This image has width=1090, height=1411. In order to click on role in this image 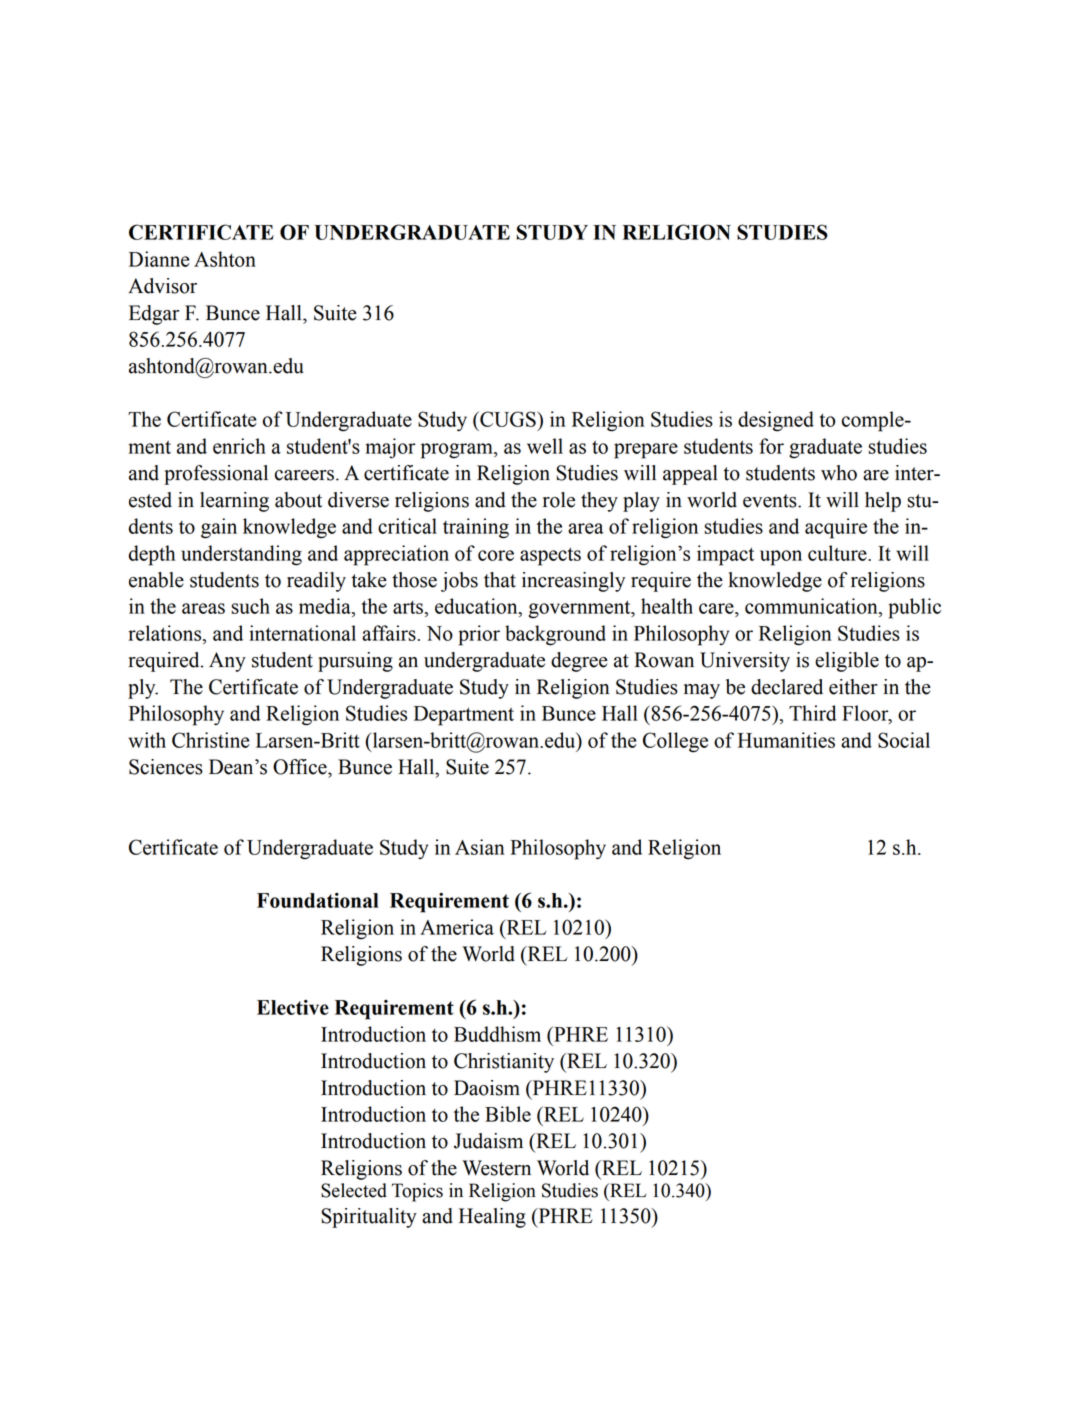, I will do `click(559, 500)`.
